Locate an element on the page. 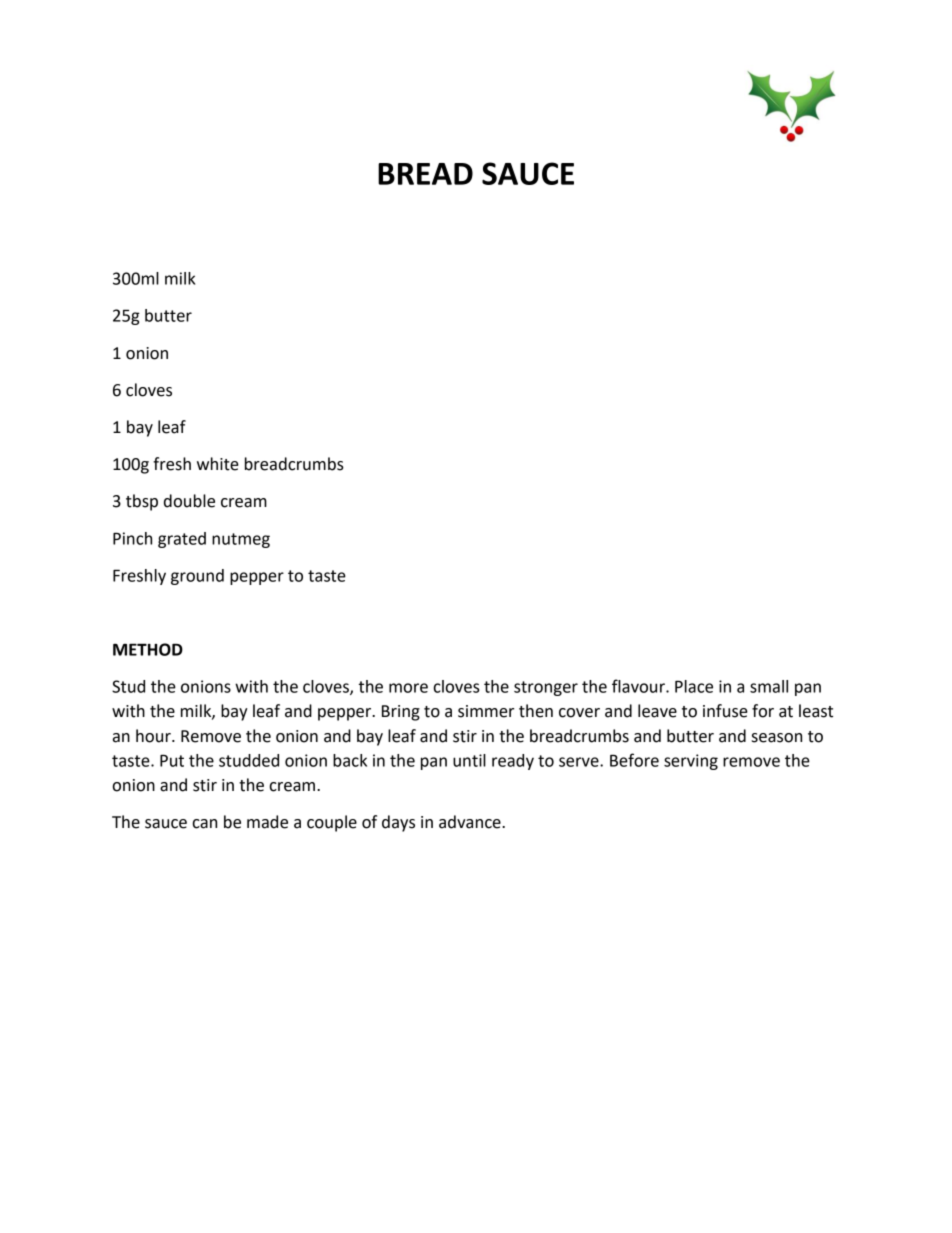 The image size is (952, 1233). tbsp is located at coordinates (142, 502).
